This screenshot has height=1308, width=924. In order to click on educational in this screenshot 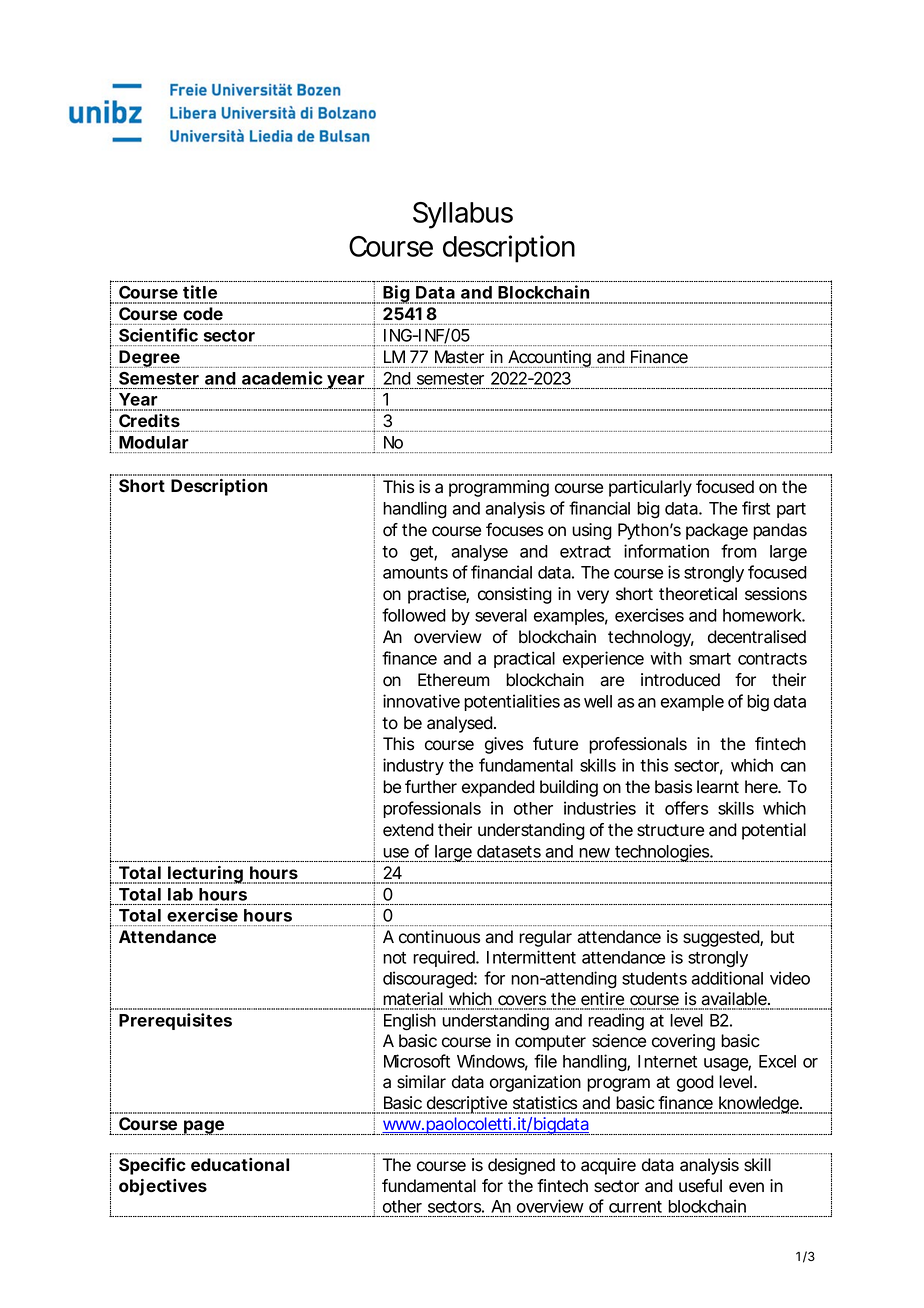, I will do `click(240, 1164)`.
